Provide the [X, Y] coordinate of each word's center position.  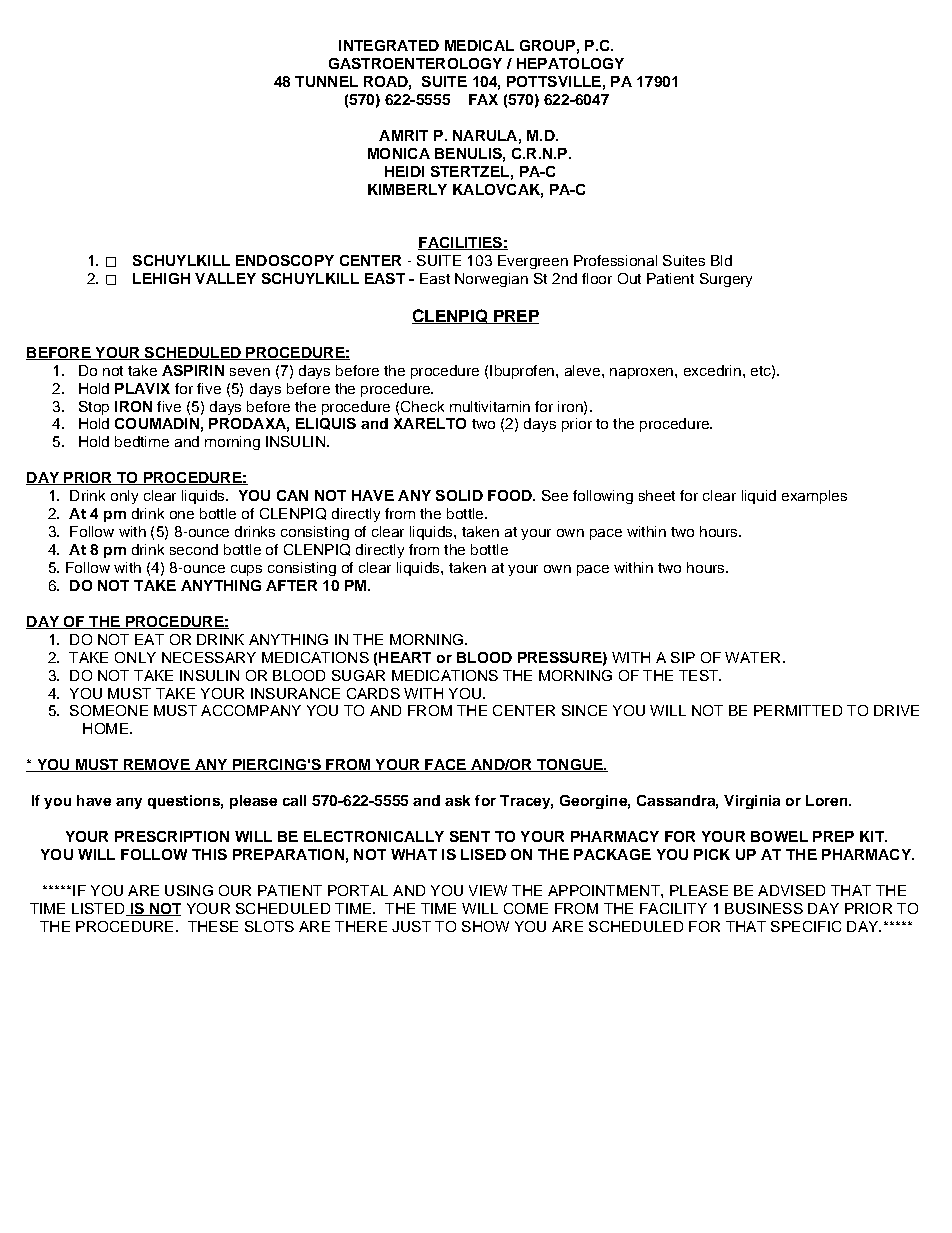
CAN [292, 495]
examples [814, 497]
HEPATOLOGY [570, 63]
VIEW [488, 890]
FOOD [511, 495]
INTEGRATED [389, 45]
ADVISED [791, 890]
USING [189, 890]
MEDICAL [479, 45]
